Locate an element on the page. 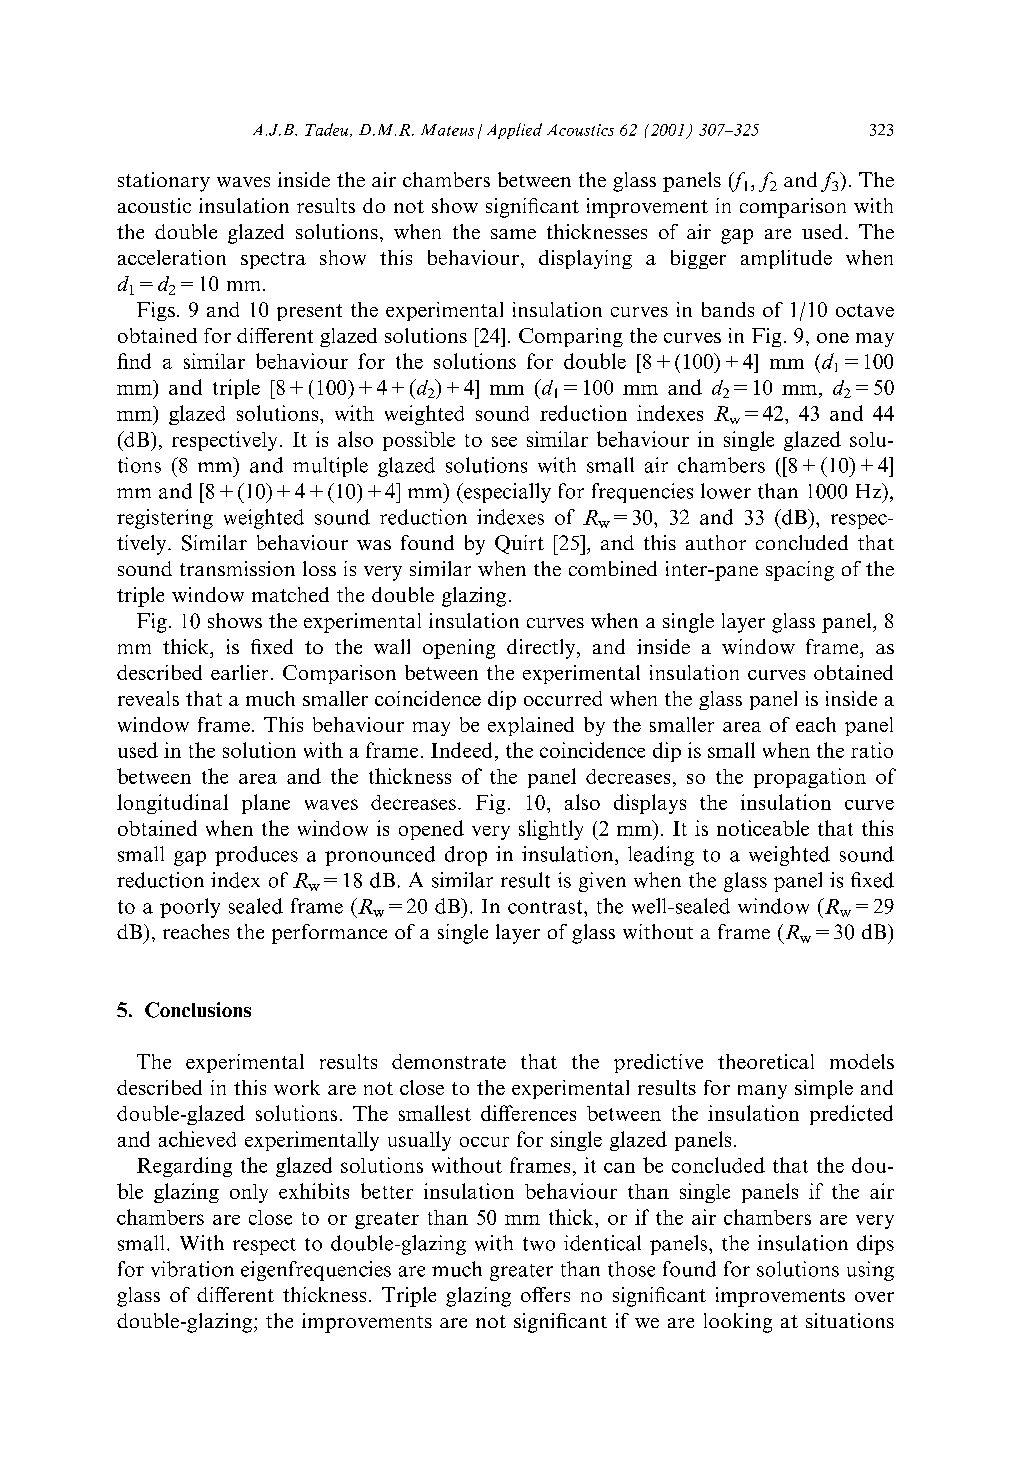 This document has height=1475, width=1015. only is located at coordinates (249, 1193).
